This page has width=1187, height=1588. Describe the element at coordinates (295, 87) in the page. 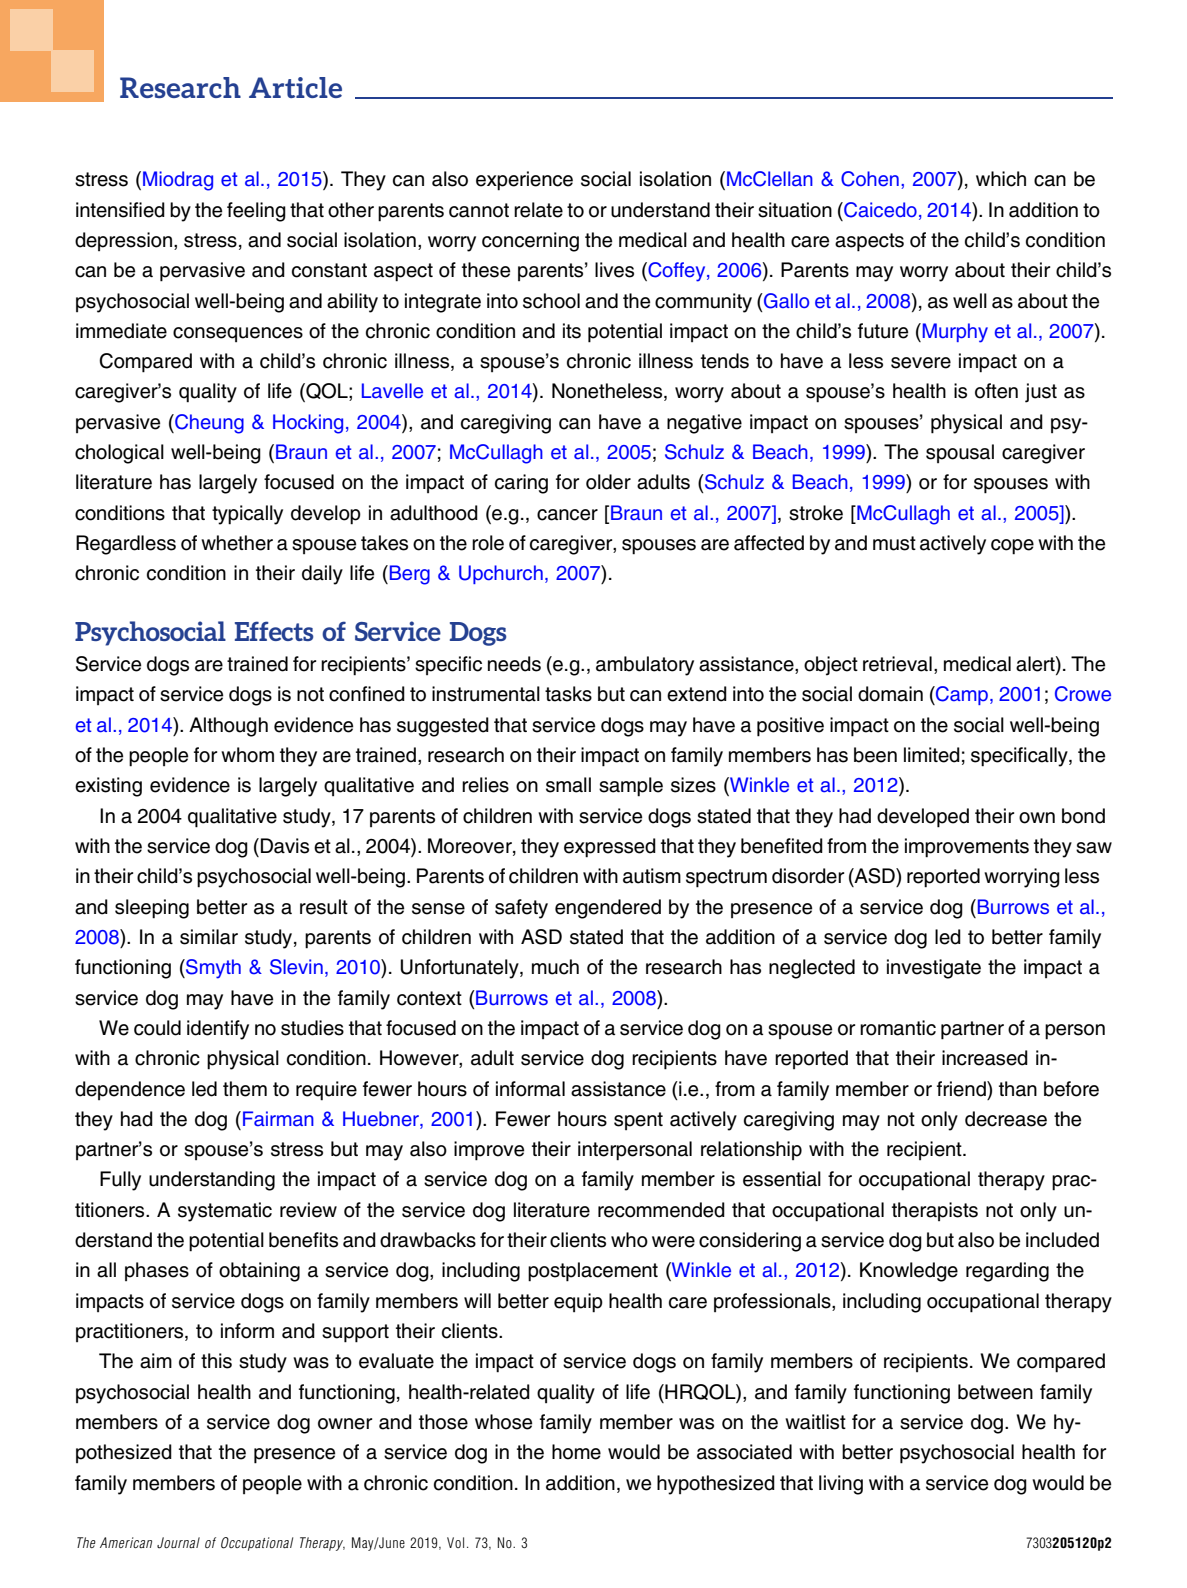

I see `Article` at that location.
